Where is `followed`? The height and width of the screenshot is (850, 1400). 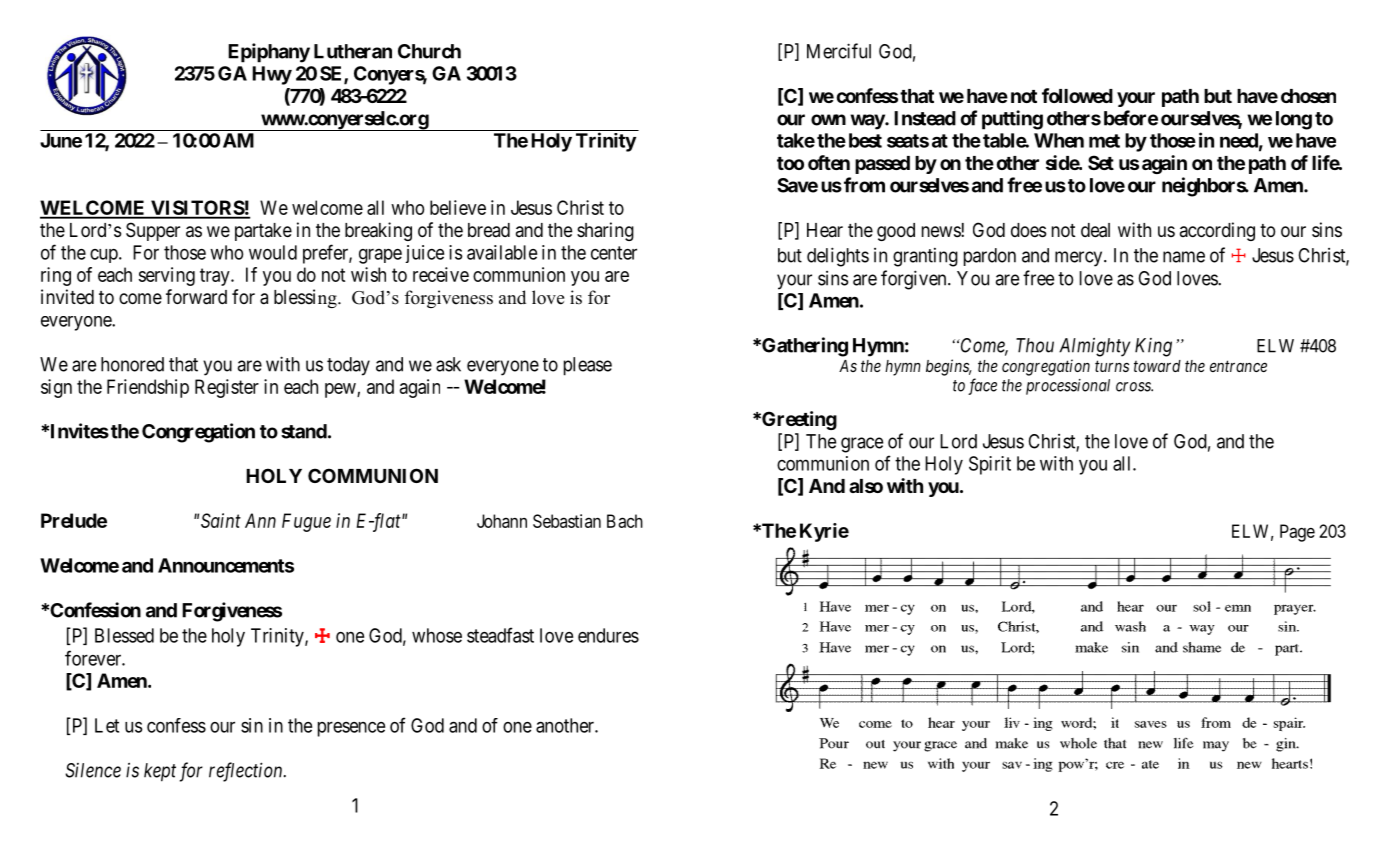 followed is located at coordinates (1077, 95).
